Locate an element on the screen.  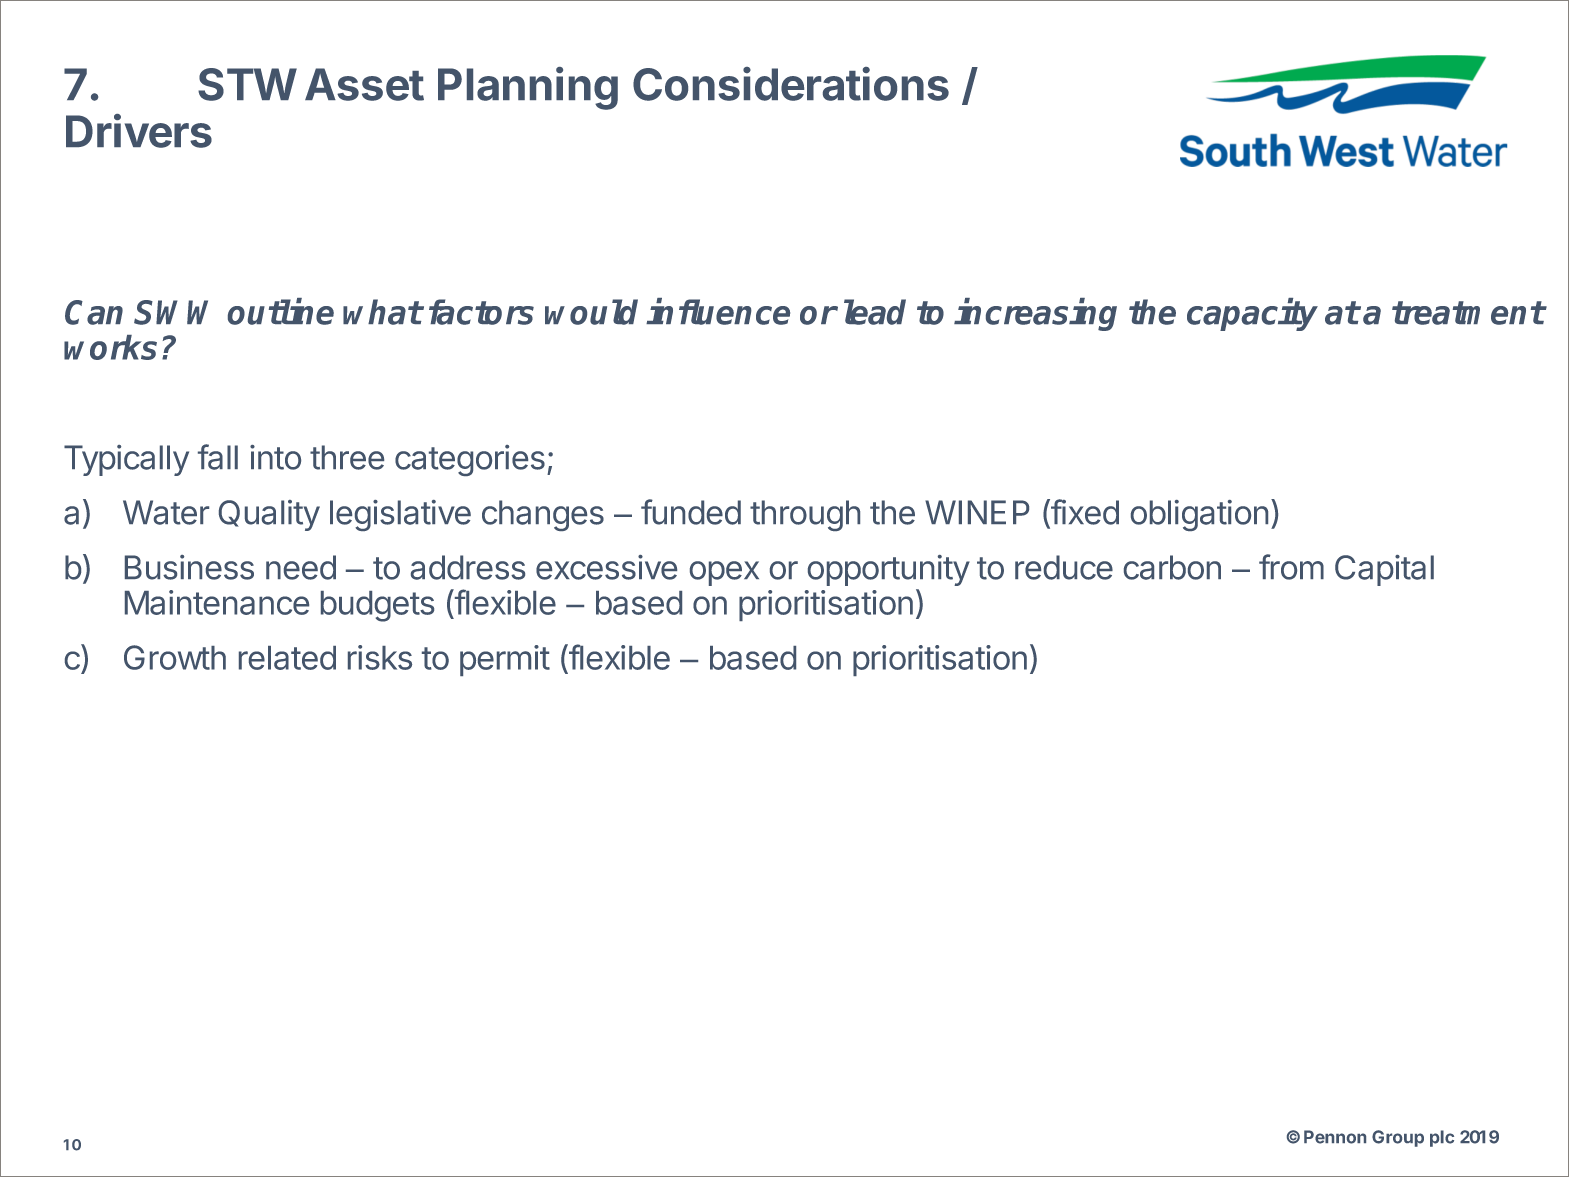
Maintenance is located at coordinates (217, 602).
